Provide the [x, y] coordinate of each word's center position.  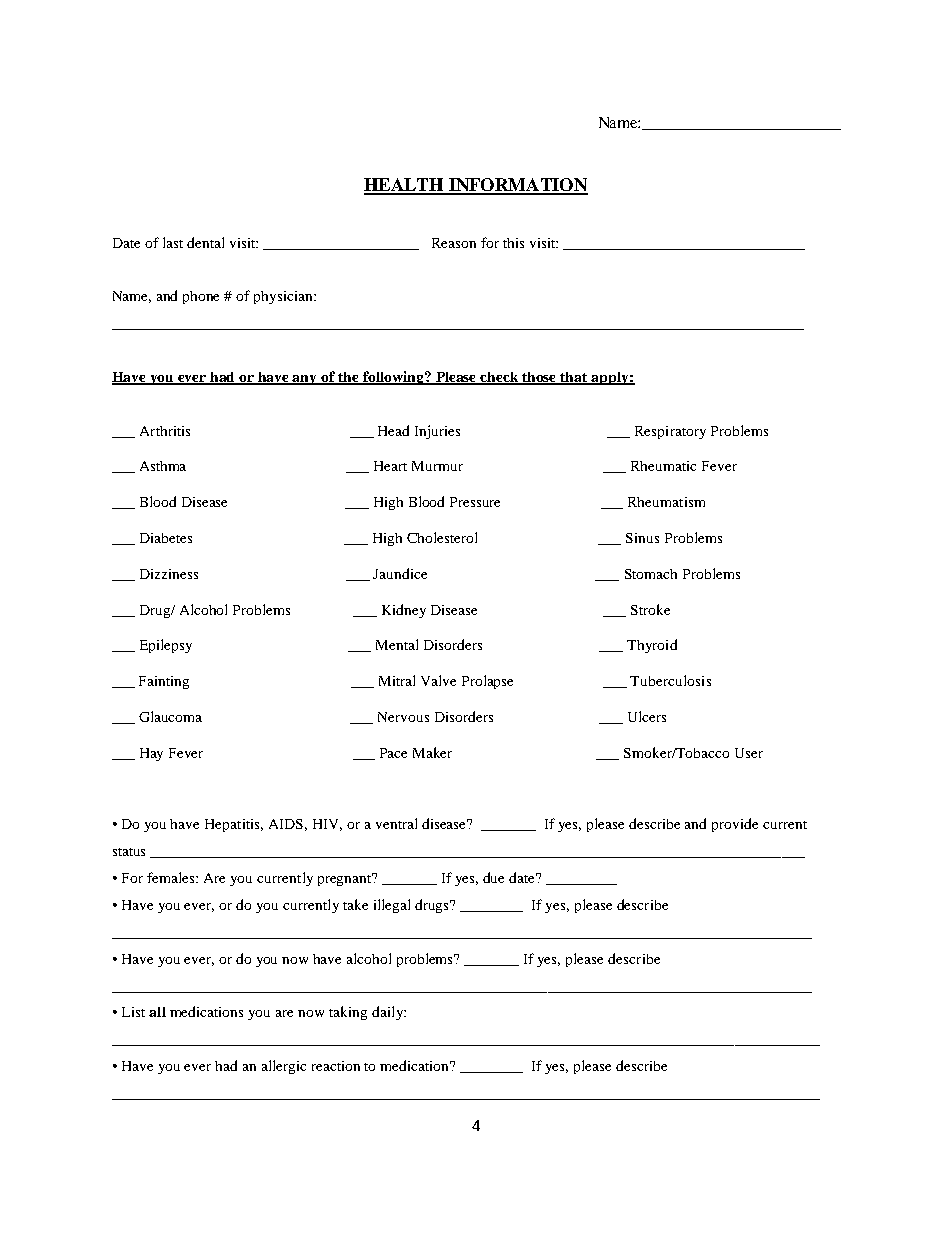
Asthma [163, 466]
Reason [454, 243]
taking [348, 1013]
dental [205, 242]
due [493, 877]
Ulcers [647, 716]
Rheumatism [666, 502]
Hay [151, 754]
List [133, 1012]
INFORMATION [517, 186]
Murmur [437, 466]
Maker [432, 752]
